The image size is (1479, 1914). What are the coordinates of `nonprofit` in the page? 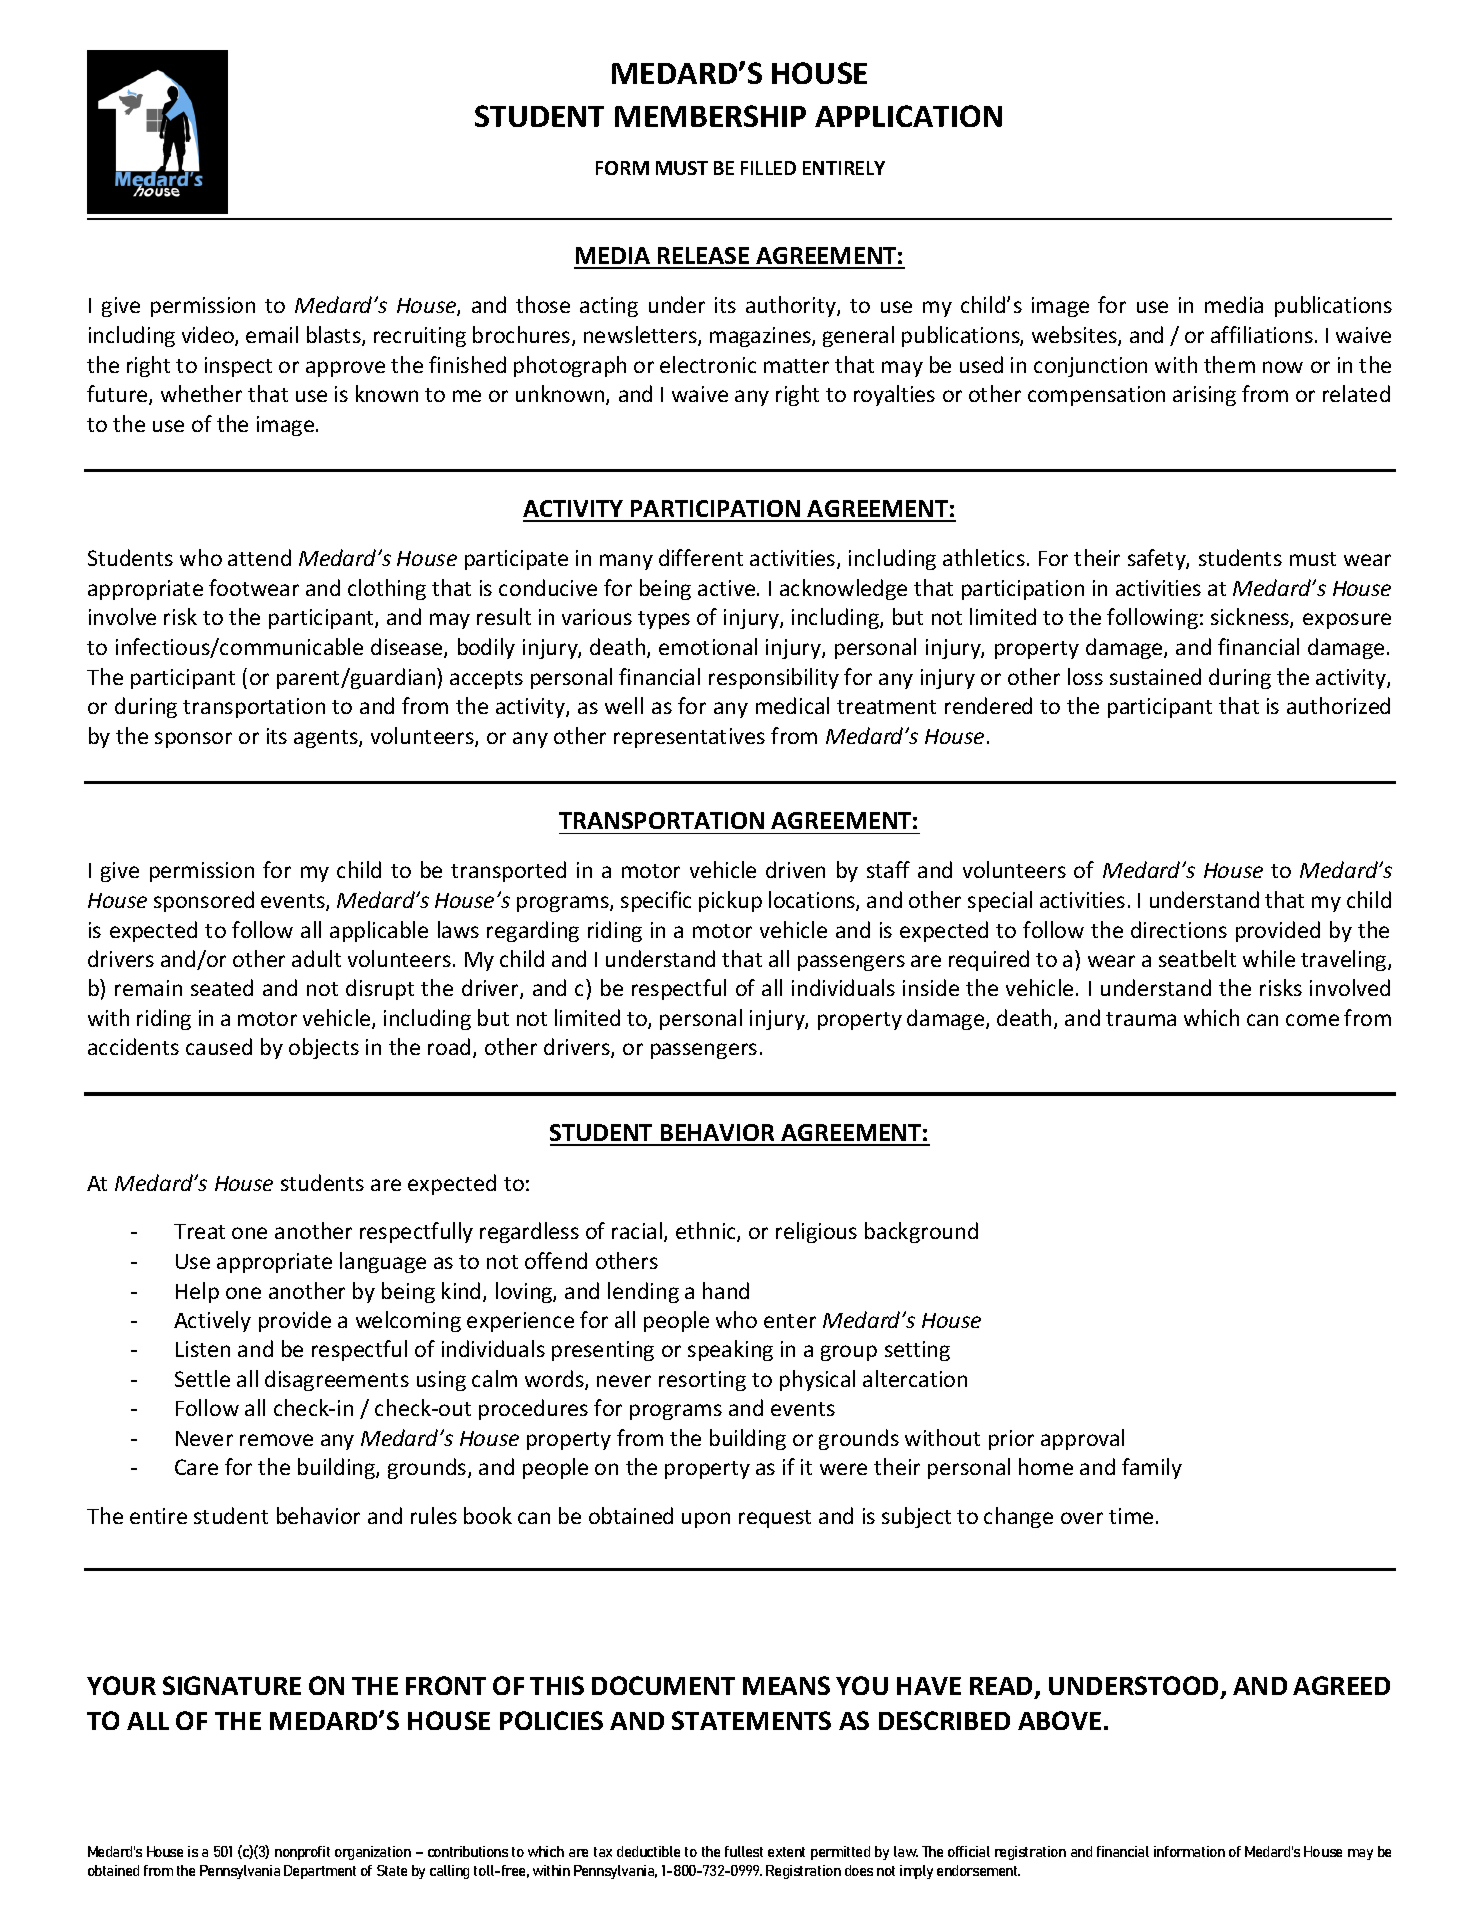 It's located at (302, 1853).
